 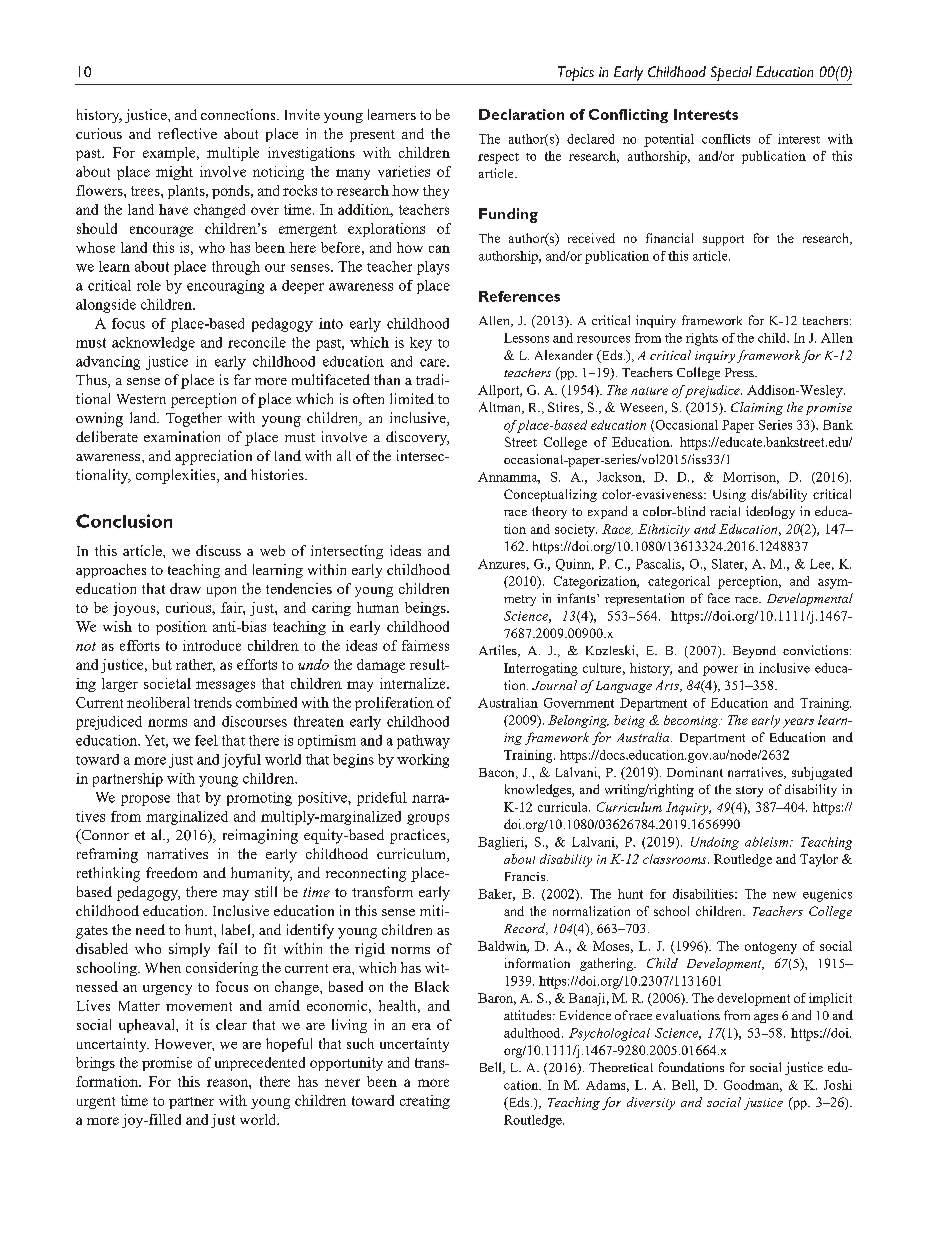 What do you see at coordinates (148, 1026) in the image?
I see `upheaval` at bounding box center [148, 1026].
